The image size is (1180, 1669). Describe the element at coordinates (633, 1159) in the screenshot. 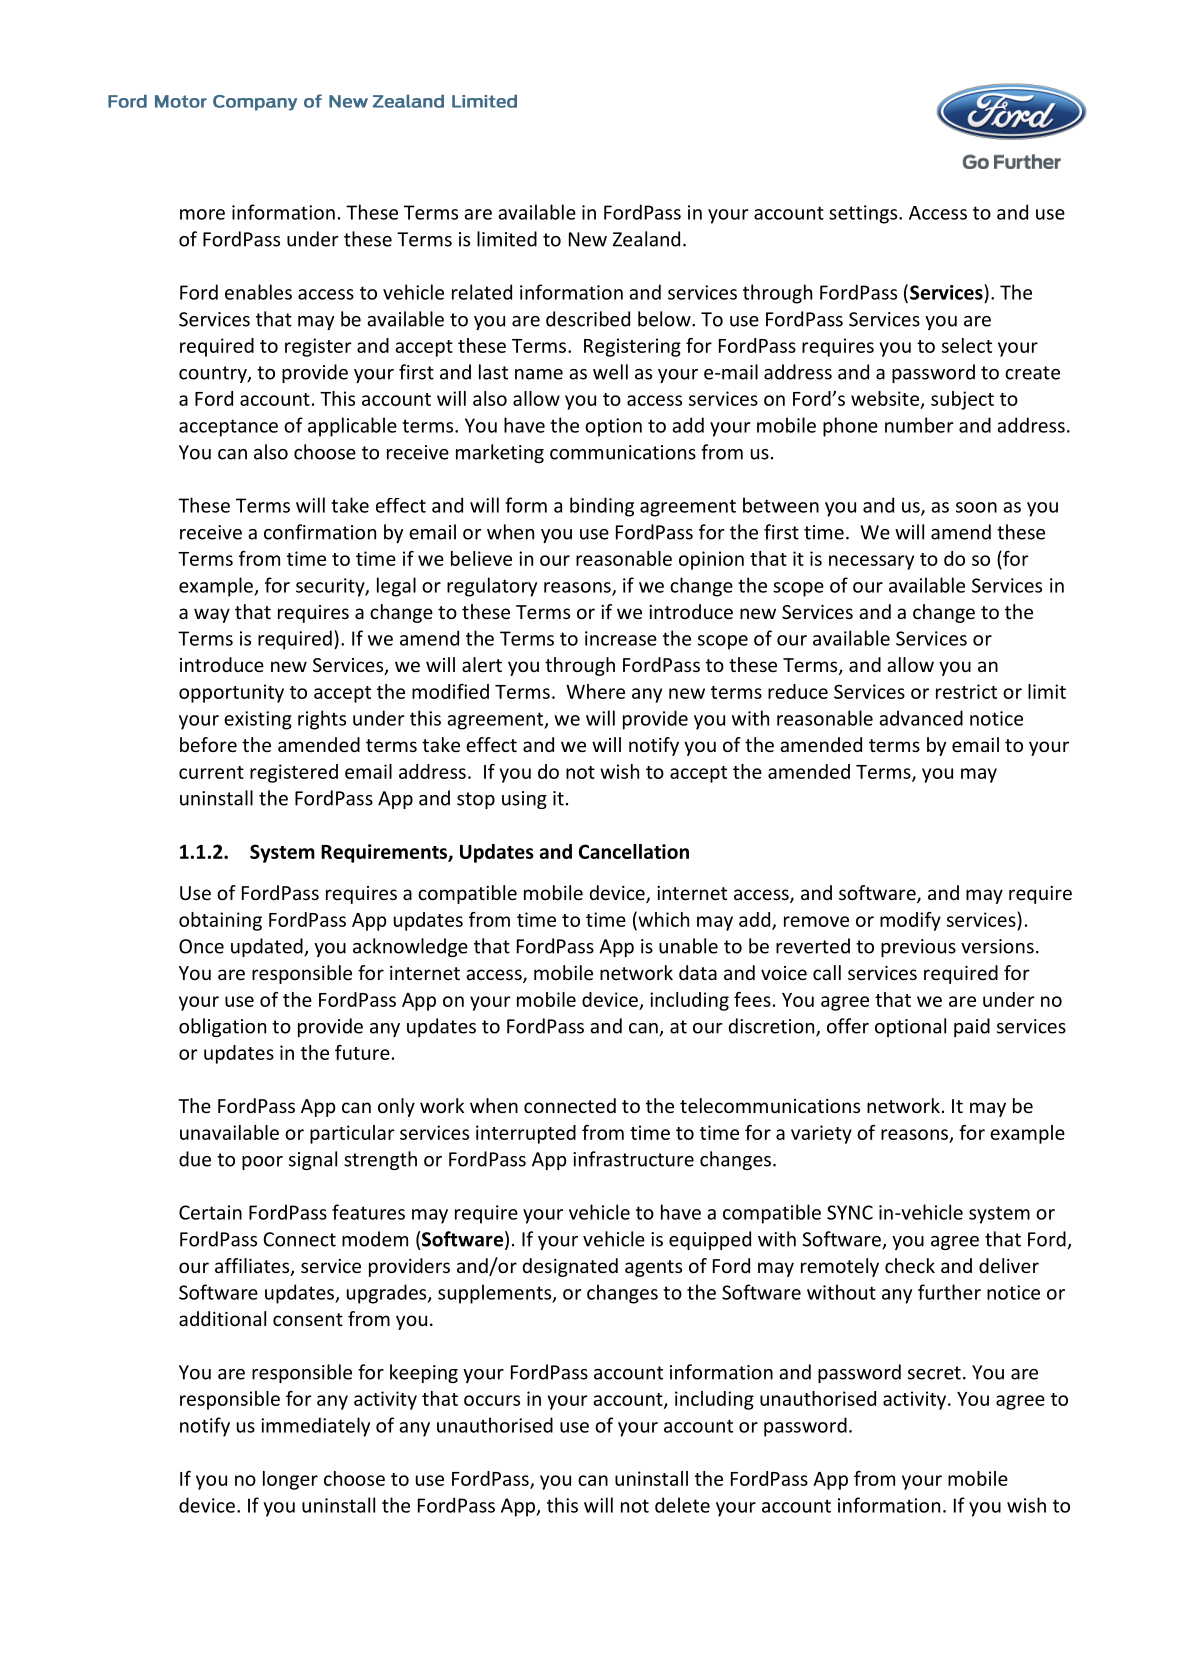

I see `infrastructure` at that location.
